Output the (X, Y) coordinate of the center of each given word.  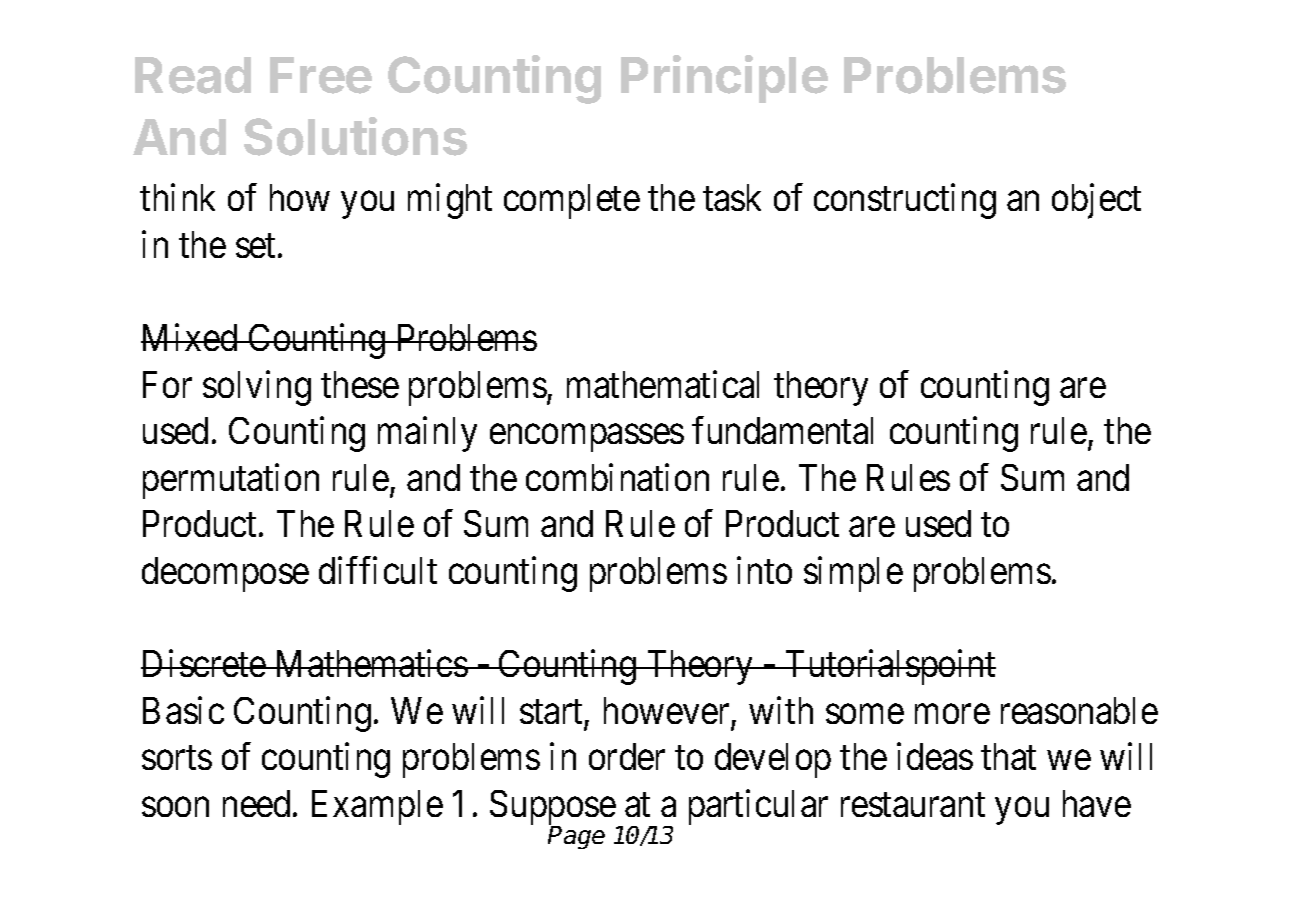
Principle (724, 79)
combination (617, 477)
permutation (231, 481)
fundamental (782, 430)
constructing (905, 201)
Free (321, 75)
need (256, 803)
